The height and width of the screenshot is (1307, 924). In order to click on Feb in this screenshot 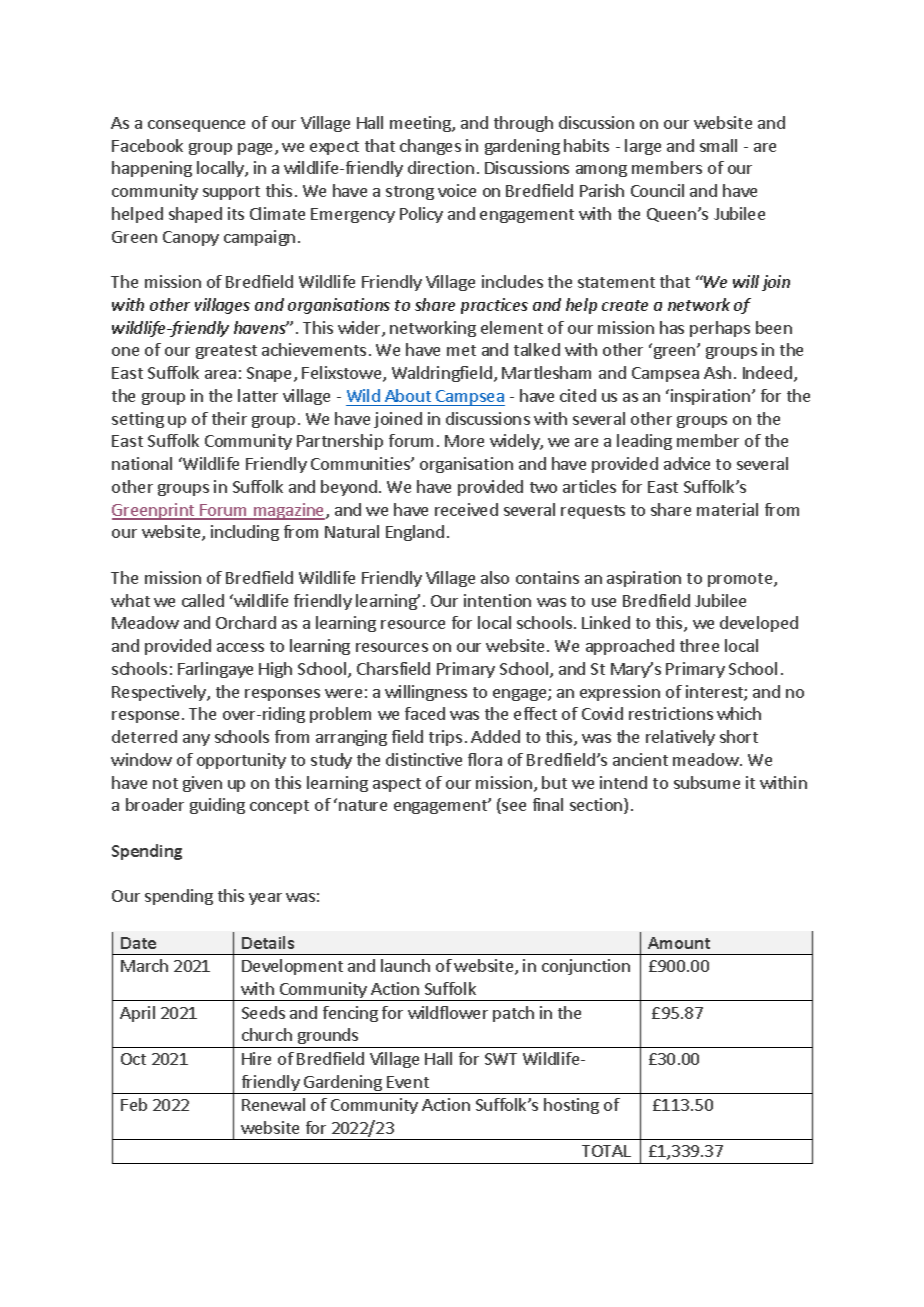, I will do `click(134, 1104)`.
